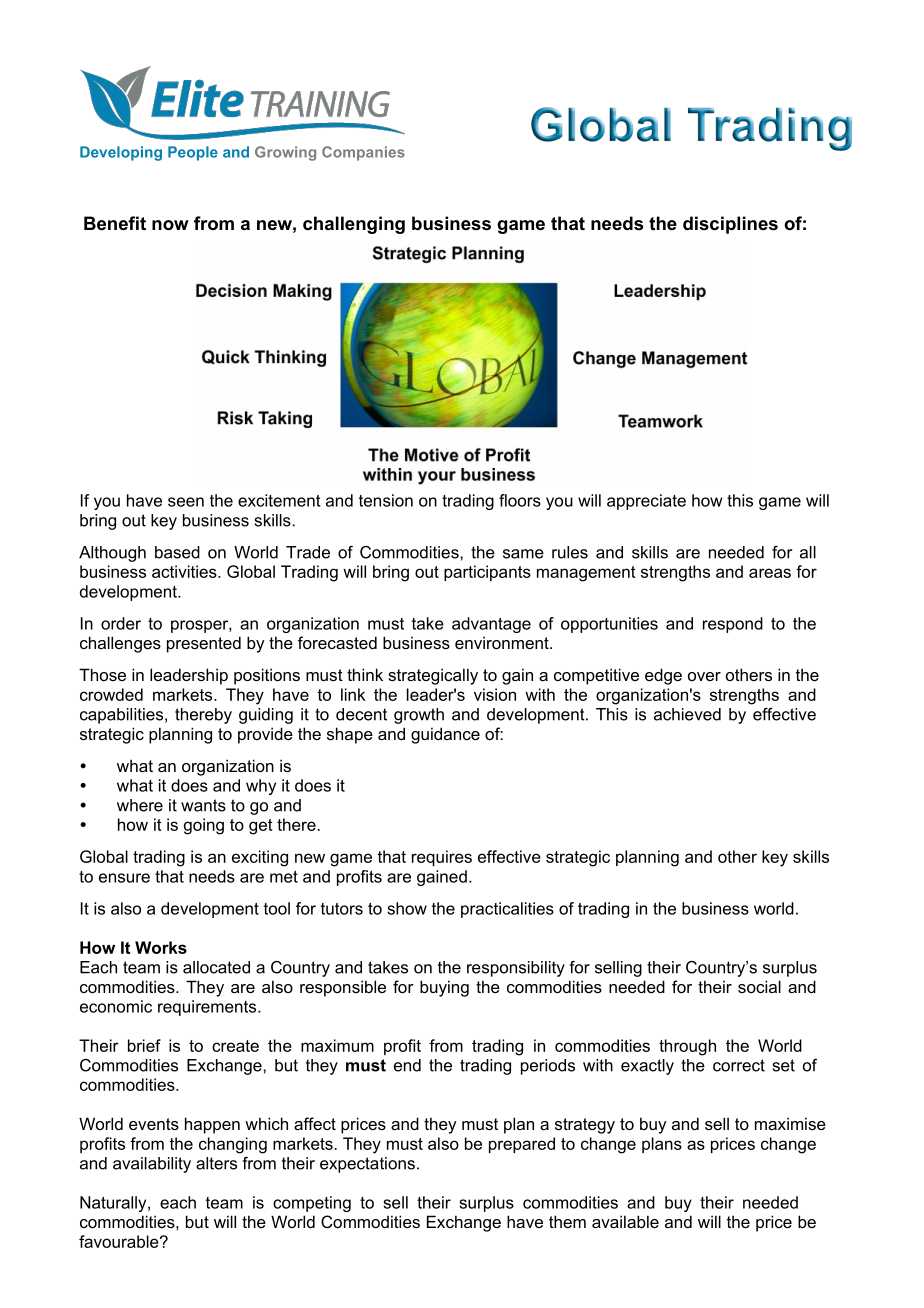 The height and width of the page is (1308, 924). Describe the element at coordinates (759, 986) in the page. I see `social` at that location.
